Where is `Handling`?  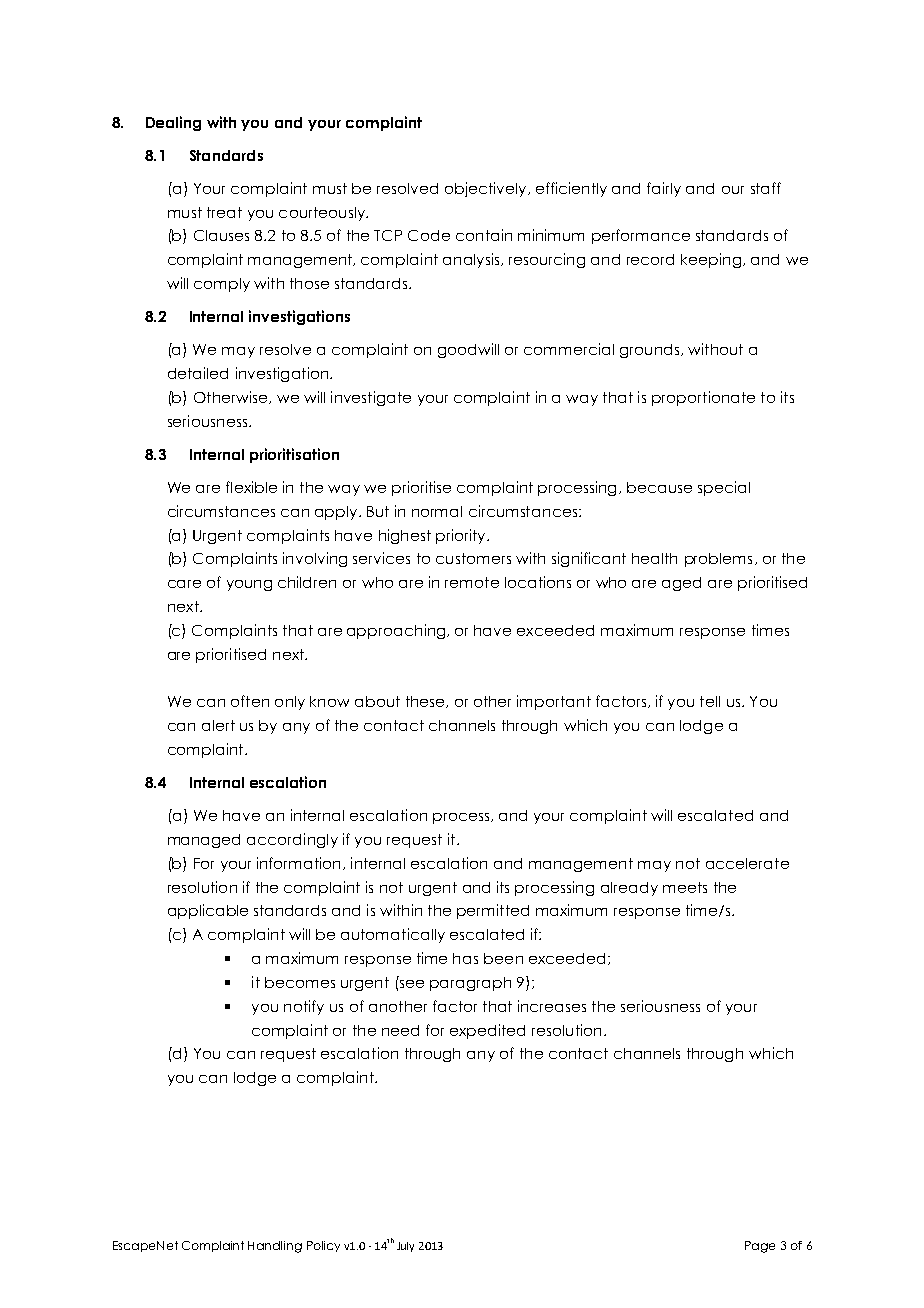
Handling is located at coordinates (275, 1247).
